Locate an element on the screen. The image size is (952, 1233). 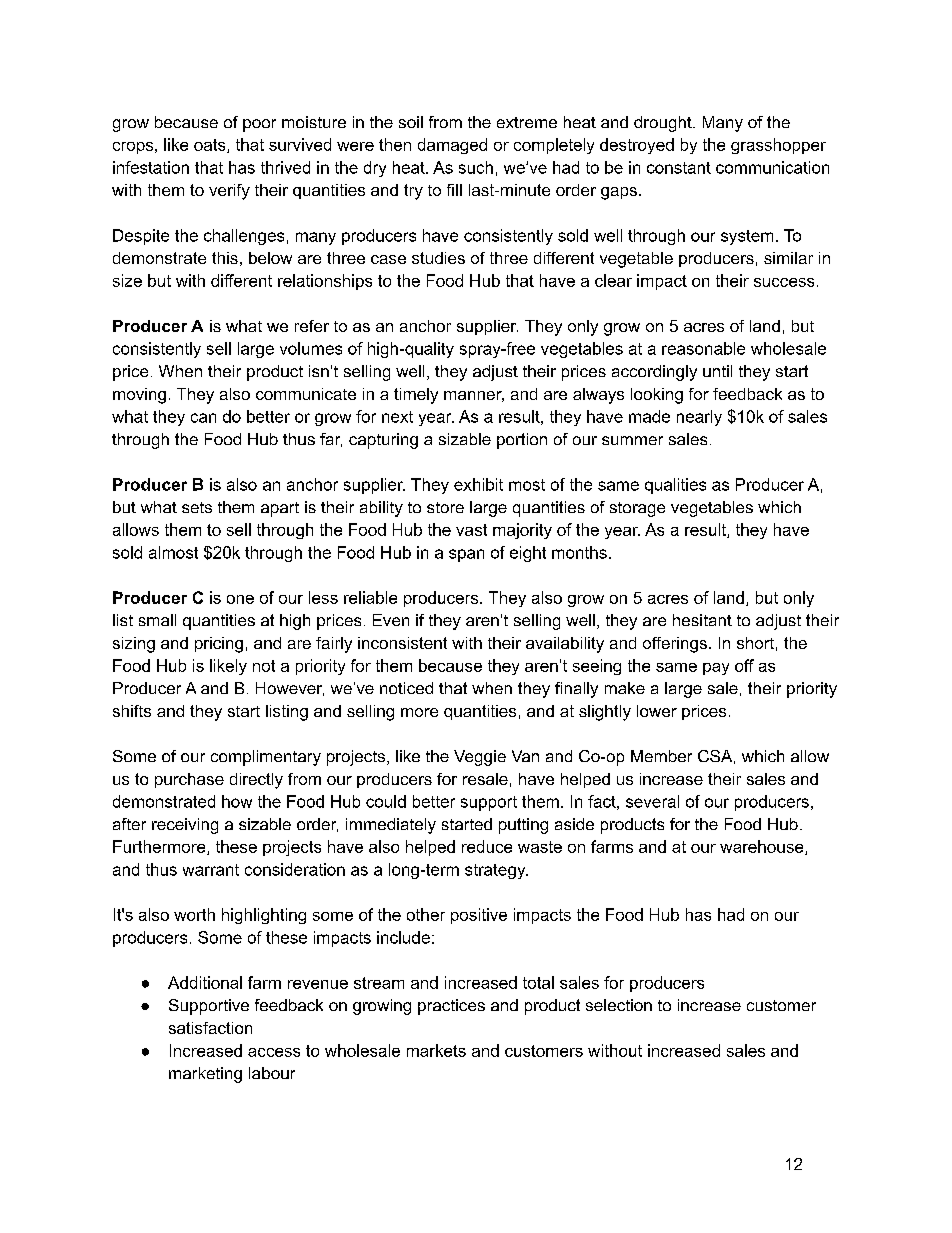
damaged is located at coordinates (452, 146).
